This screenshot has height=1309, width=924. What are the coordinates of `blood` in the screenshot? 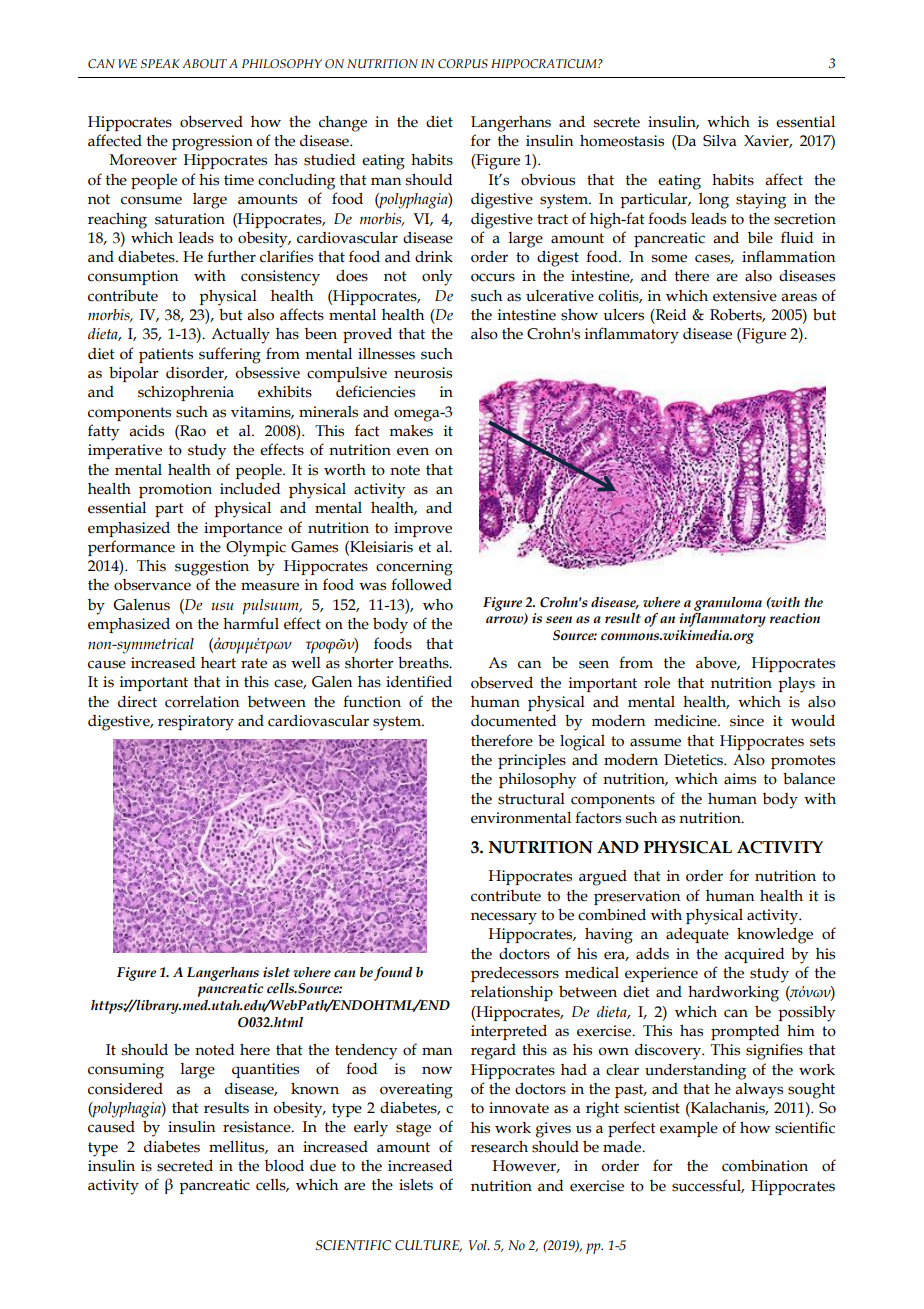 It's located at (284, 1165).
